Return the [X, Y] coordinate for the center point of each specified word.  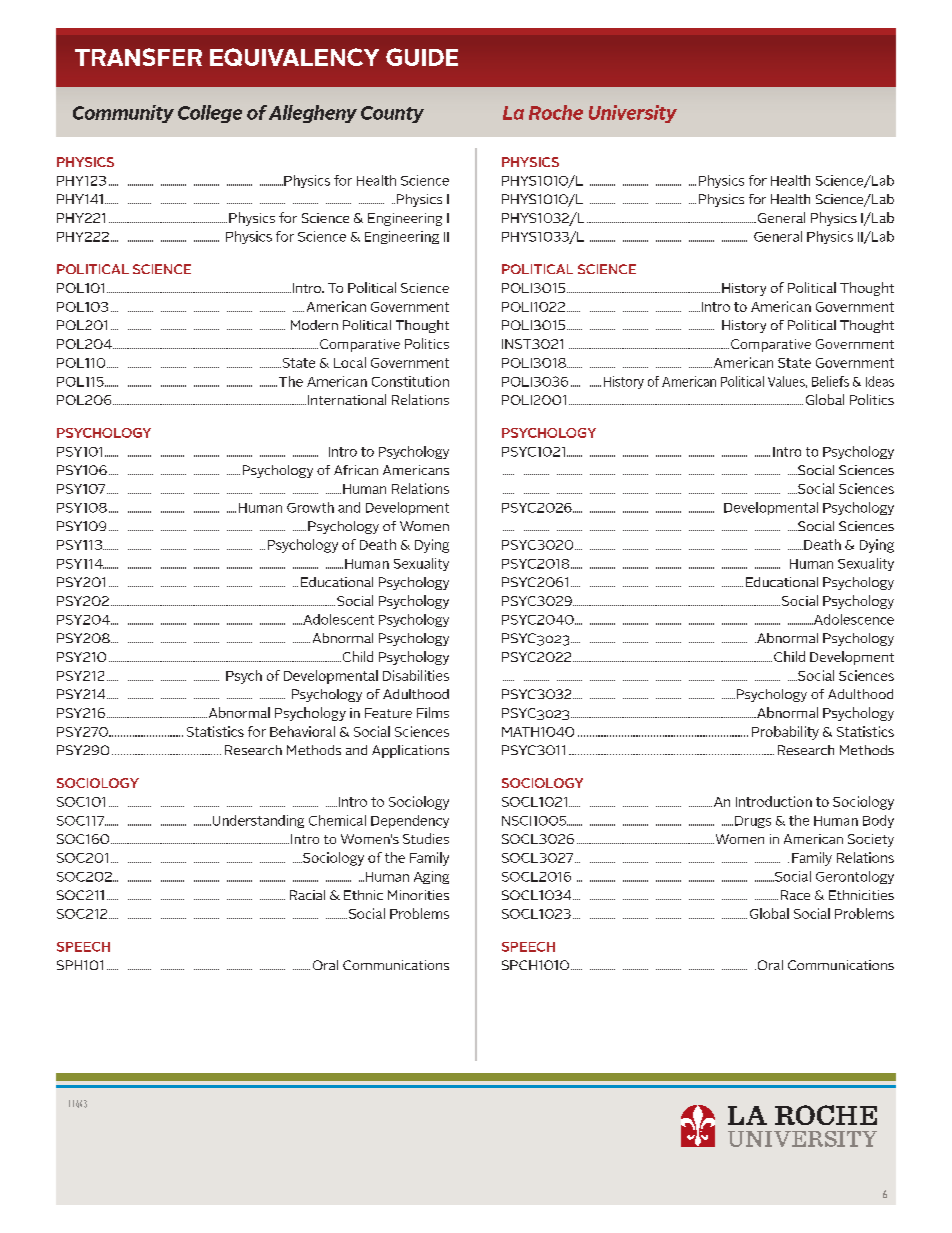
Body [878, 821]
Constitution [410, 381]
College [210, 114]
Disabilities [416, 675]
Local [350, 362]
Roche [556, 112]
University [633, 114]
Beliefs [830, 381]
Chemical [337, 820]
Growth [310, 507]
